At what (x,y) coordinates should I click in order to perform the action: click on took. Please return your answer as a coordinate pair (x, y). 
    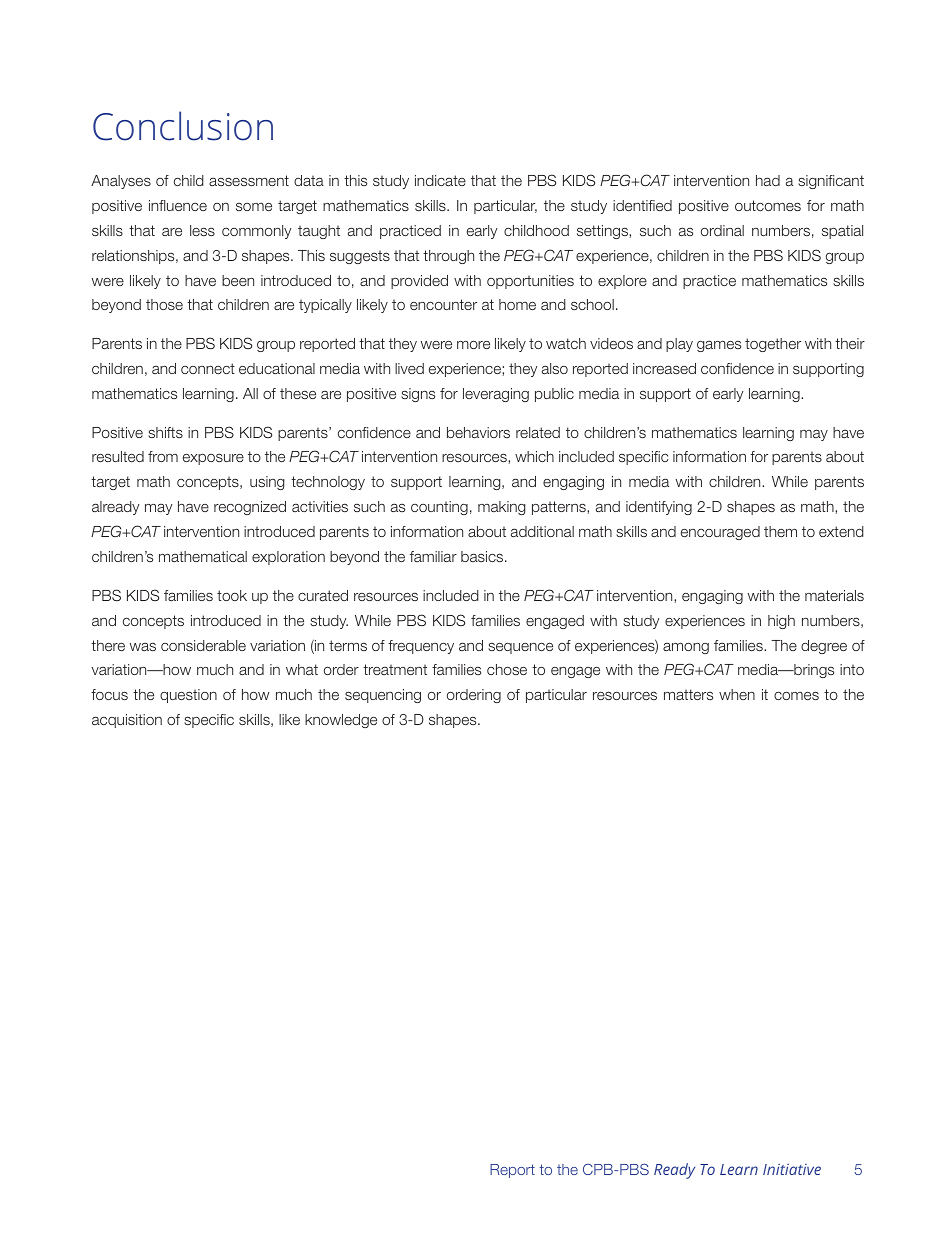
    Looking at the image, I should click on (232, 595).
